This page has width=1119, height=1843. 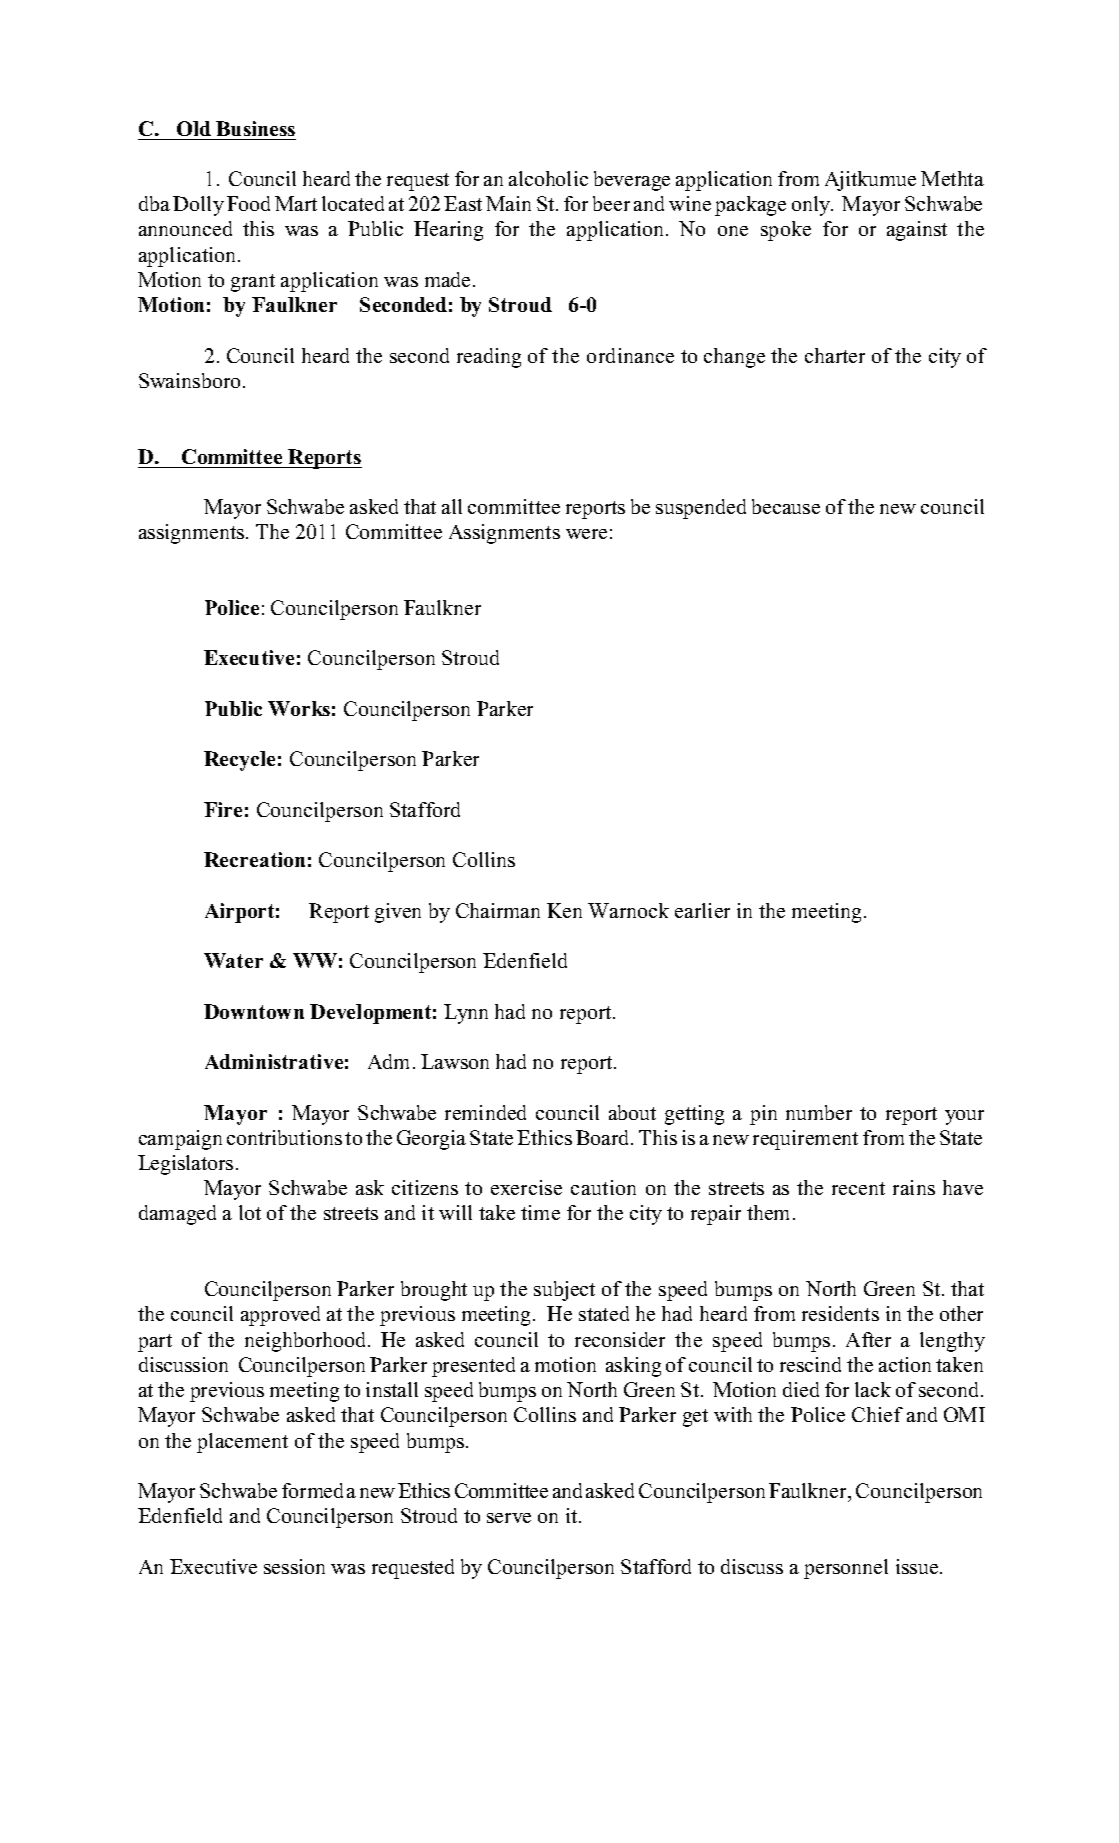 I want to click on residents, so click(x=840, y=1313).
